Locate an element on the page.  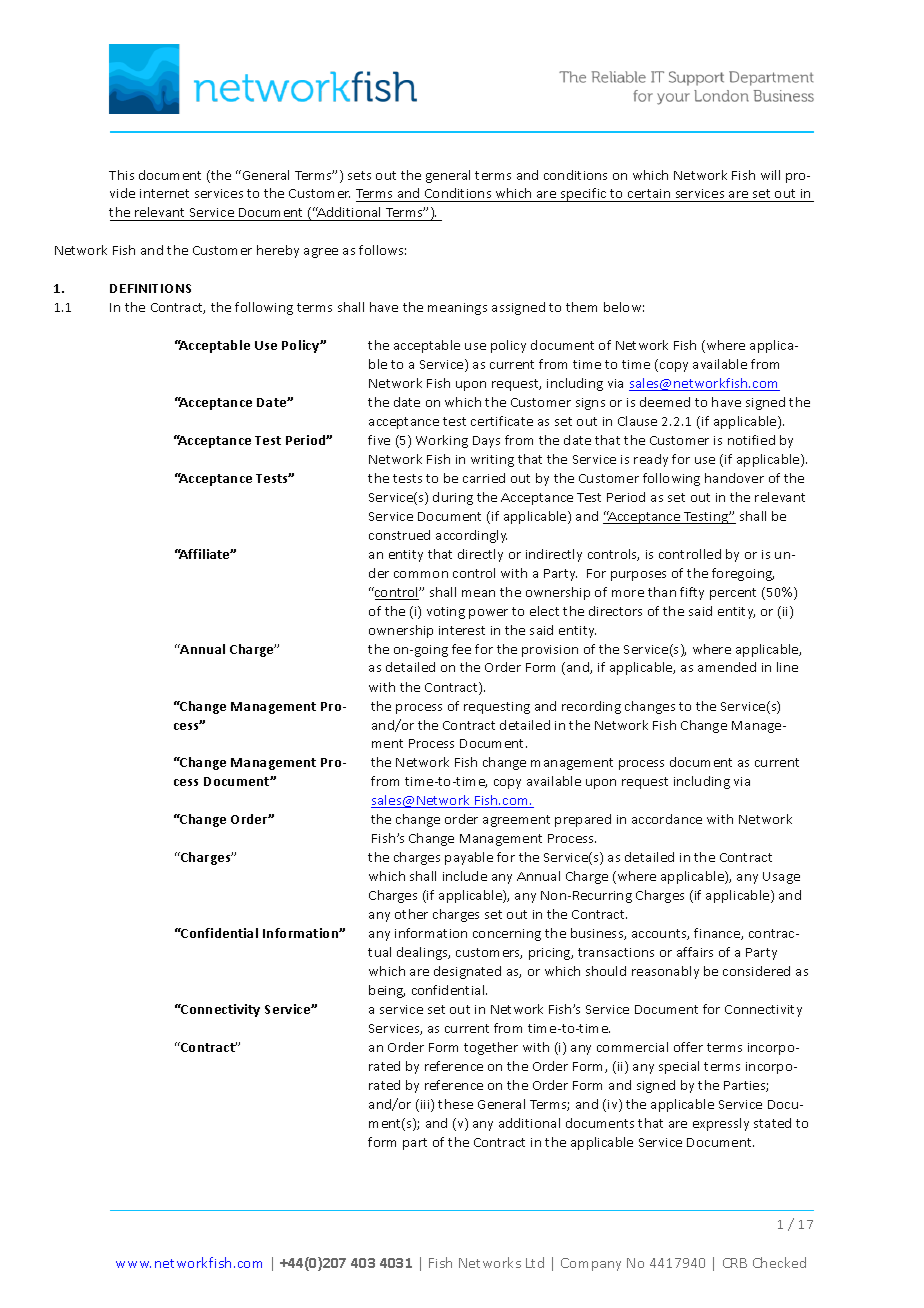
construed is located at coordinates (399, 535).
